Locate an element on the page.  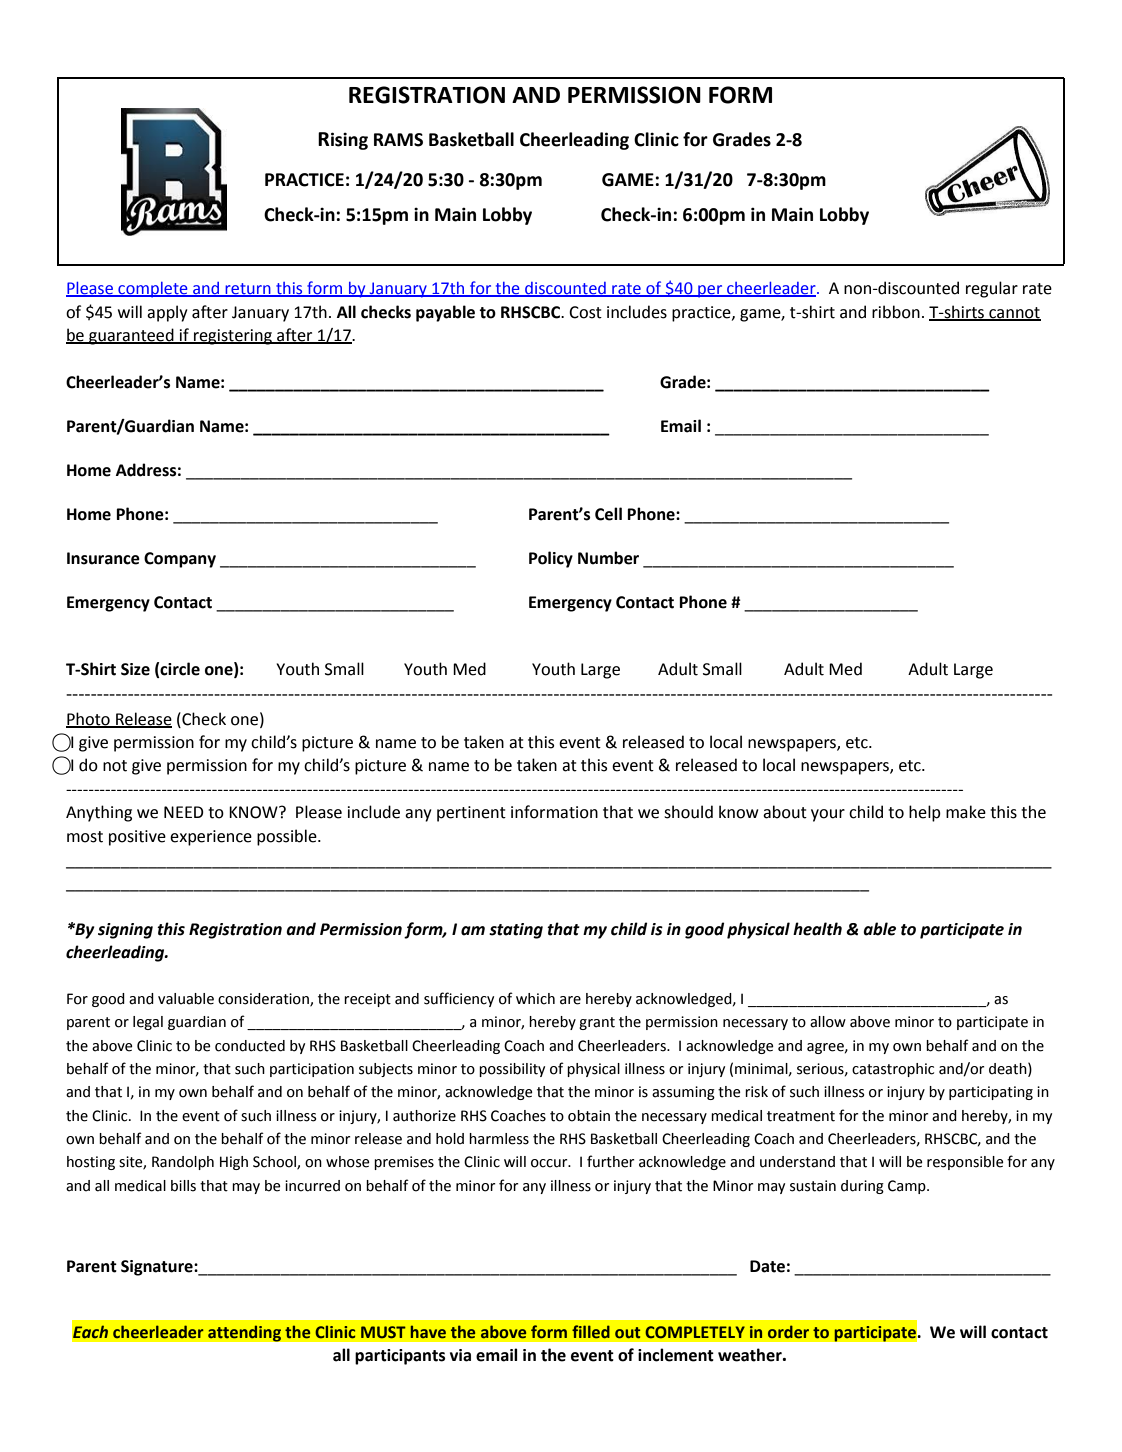
attending is located at coordinates (244, 1333).
